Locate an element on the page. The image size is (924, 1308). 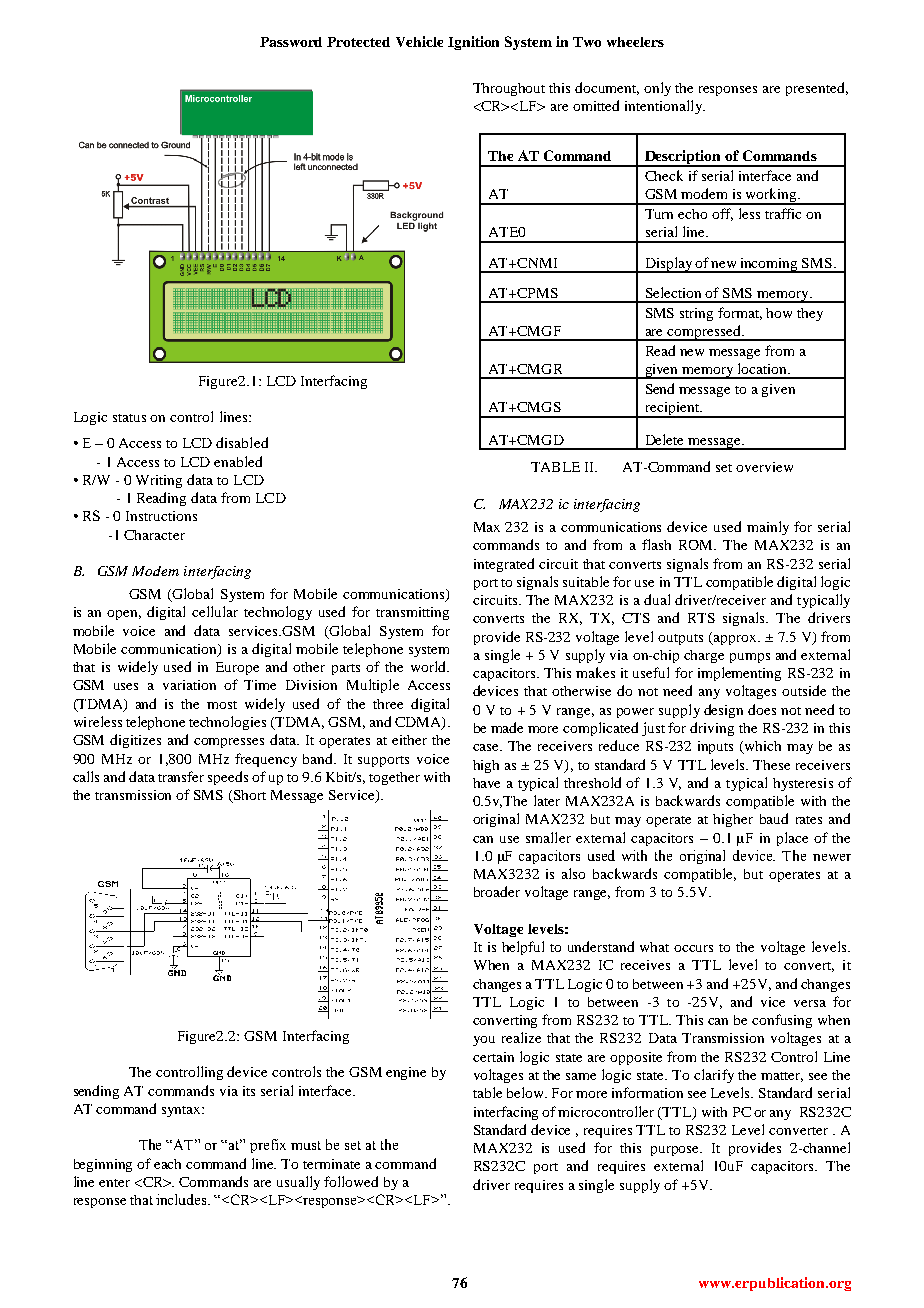
broader is located at coordinates (497, 891).
